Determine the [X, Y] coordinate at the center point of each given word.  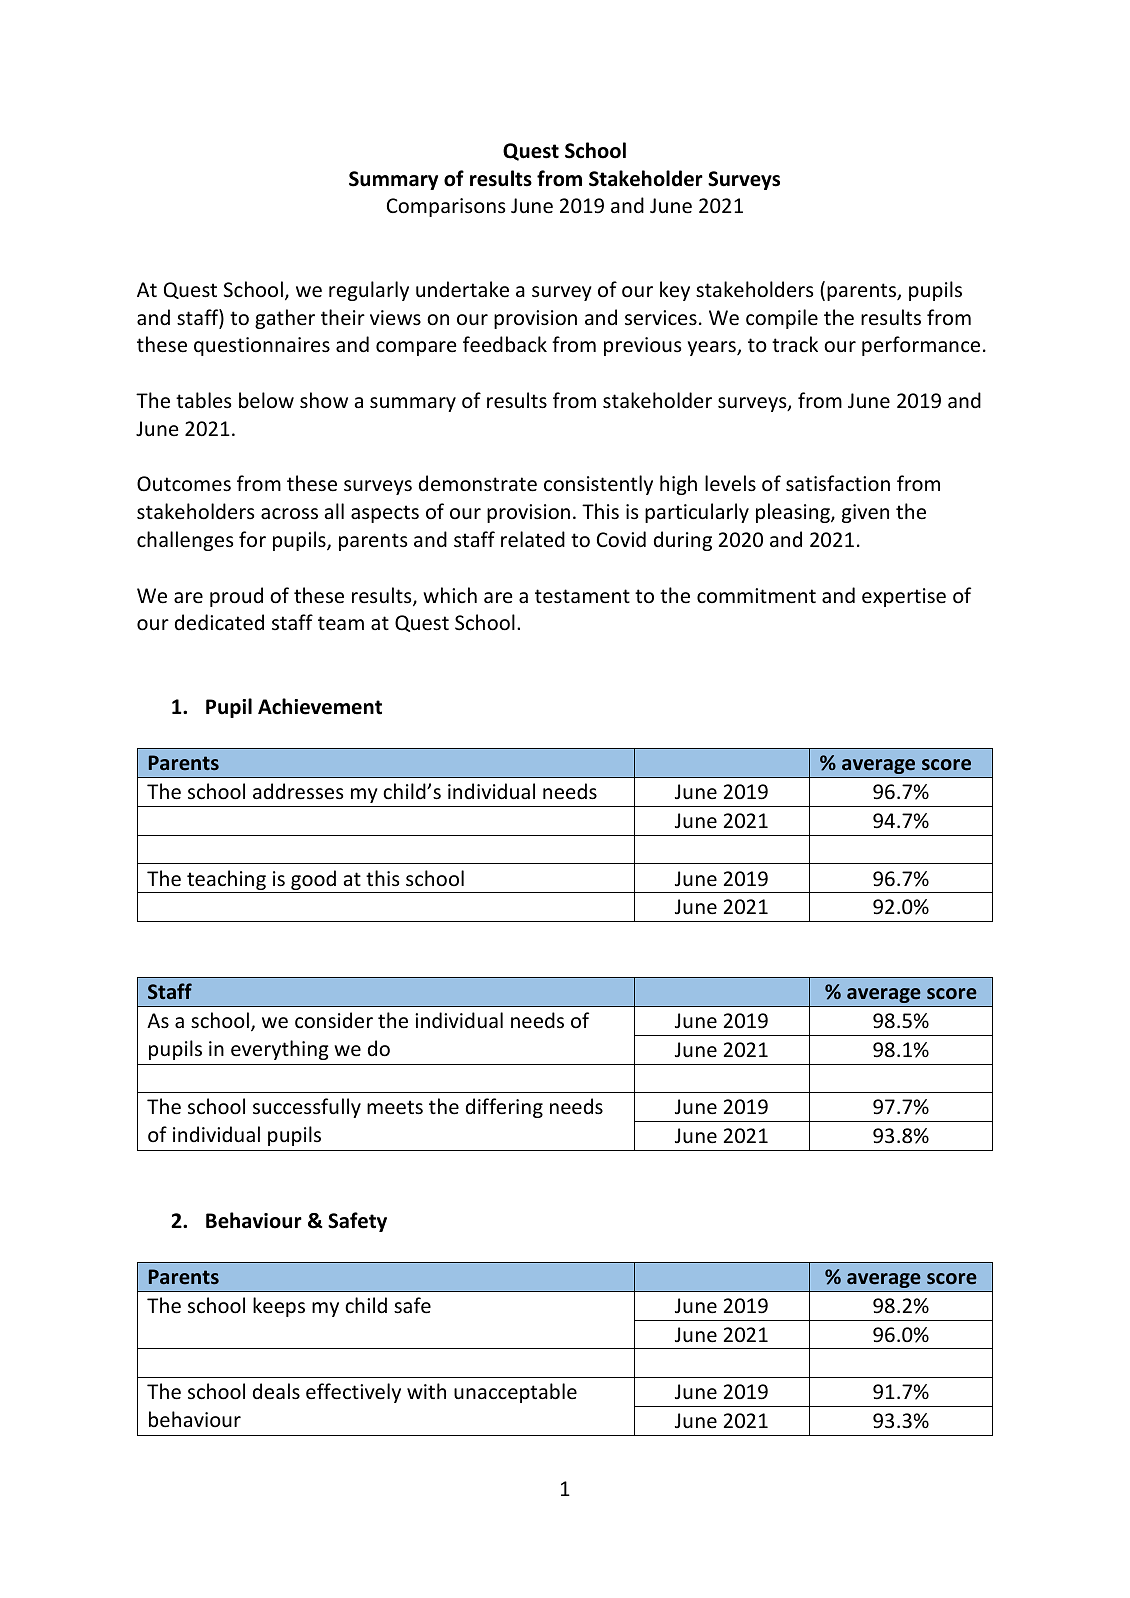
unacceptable [515, 1393]
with [426, 1391]
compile [782, 319]
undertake [462, 289]
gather [285, 319]
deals [276, 1391]
